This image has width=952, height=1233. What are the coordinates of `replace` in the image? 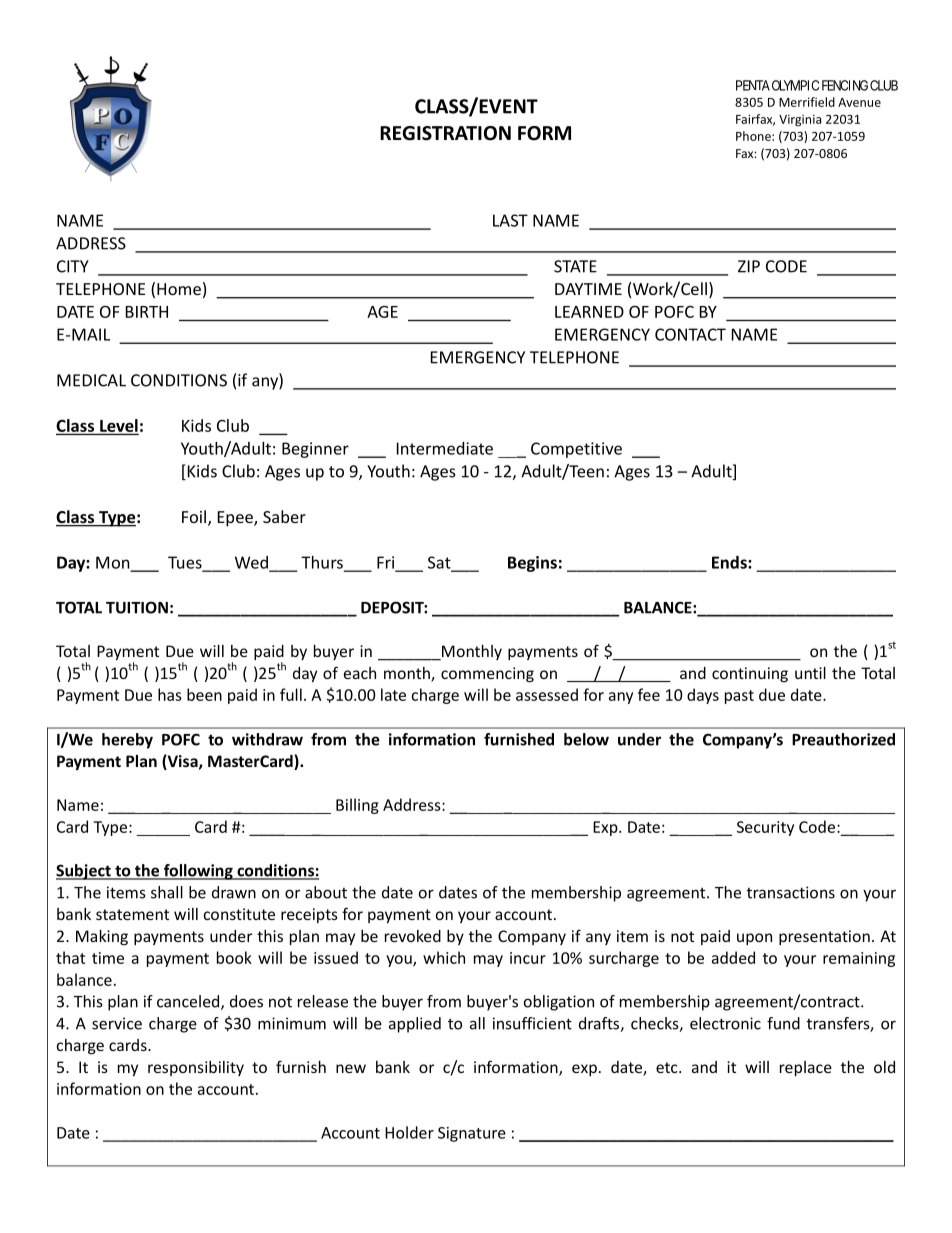 It's located at (806, 1068).
